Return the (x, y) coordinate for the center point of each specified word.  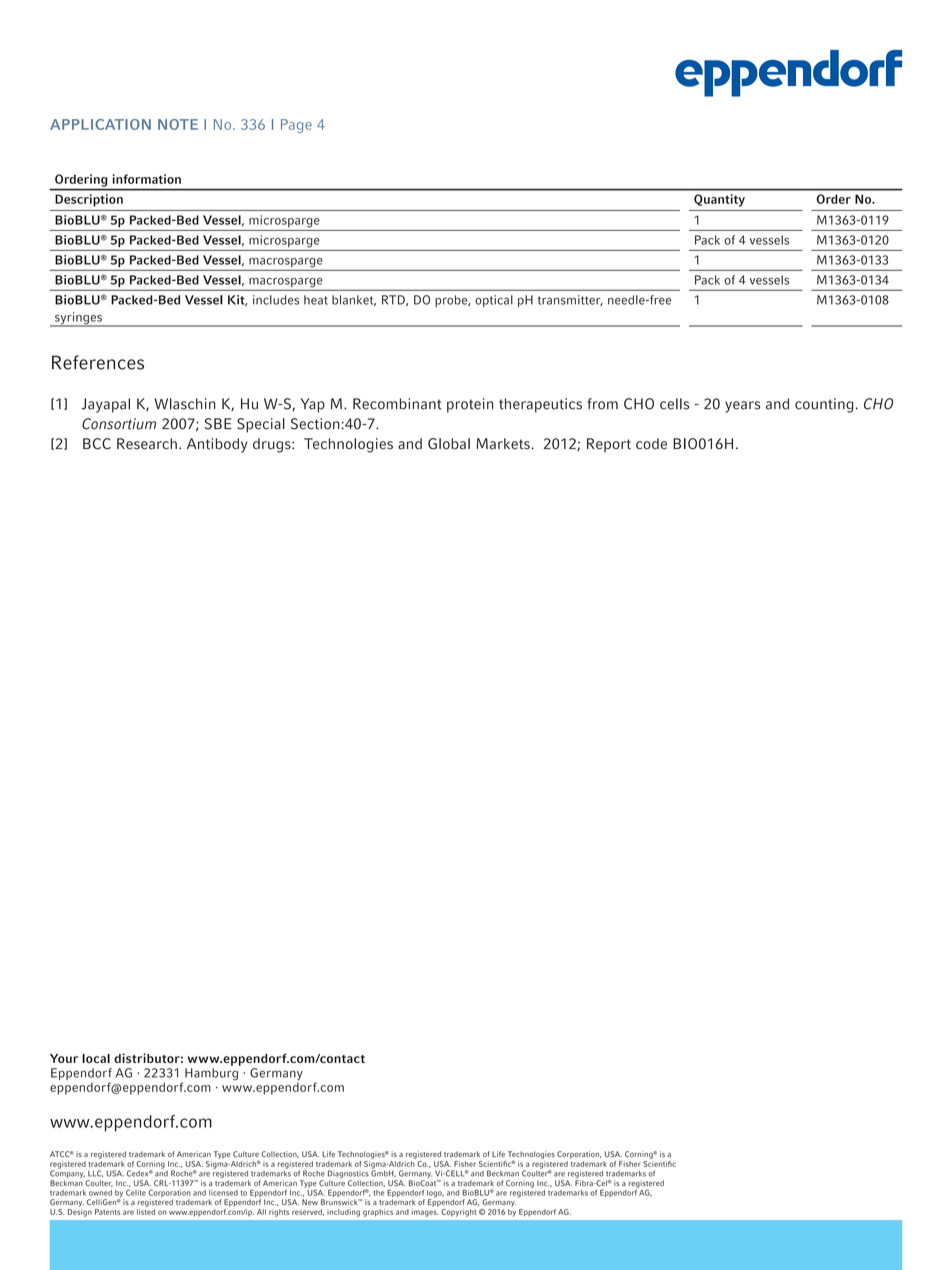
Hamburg (211, 1074)
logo (435, 1195)
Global (449, 444)
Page (296, 126)
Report (609, 445)
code (651, 444)
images (425, 1211)
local (96, 1058)
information (147, 179)
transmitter (570, 300)
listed (146, 1210)
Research (147, 444)
